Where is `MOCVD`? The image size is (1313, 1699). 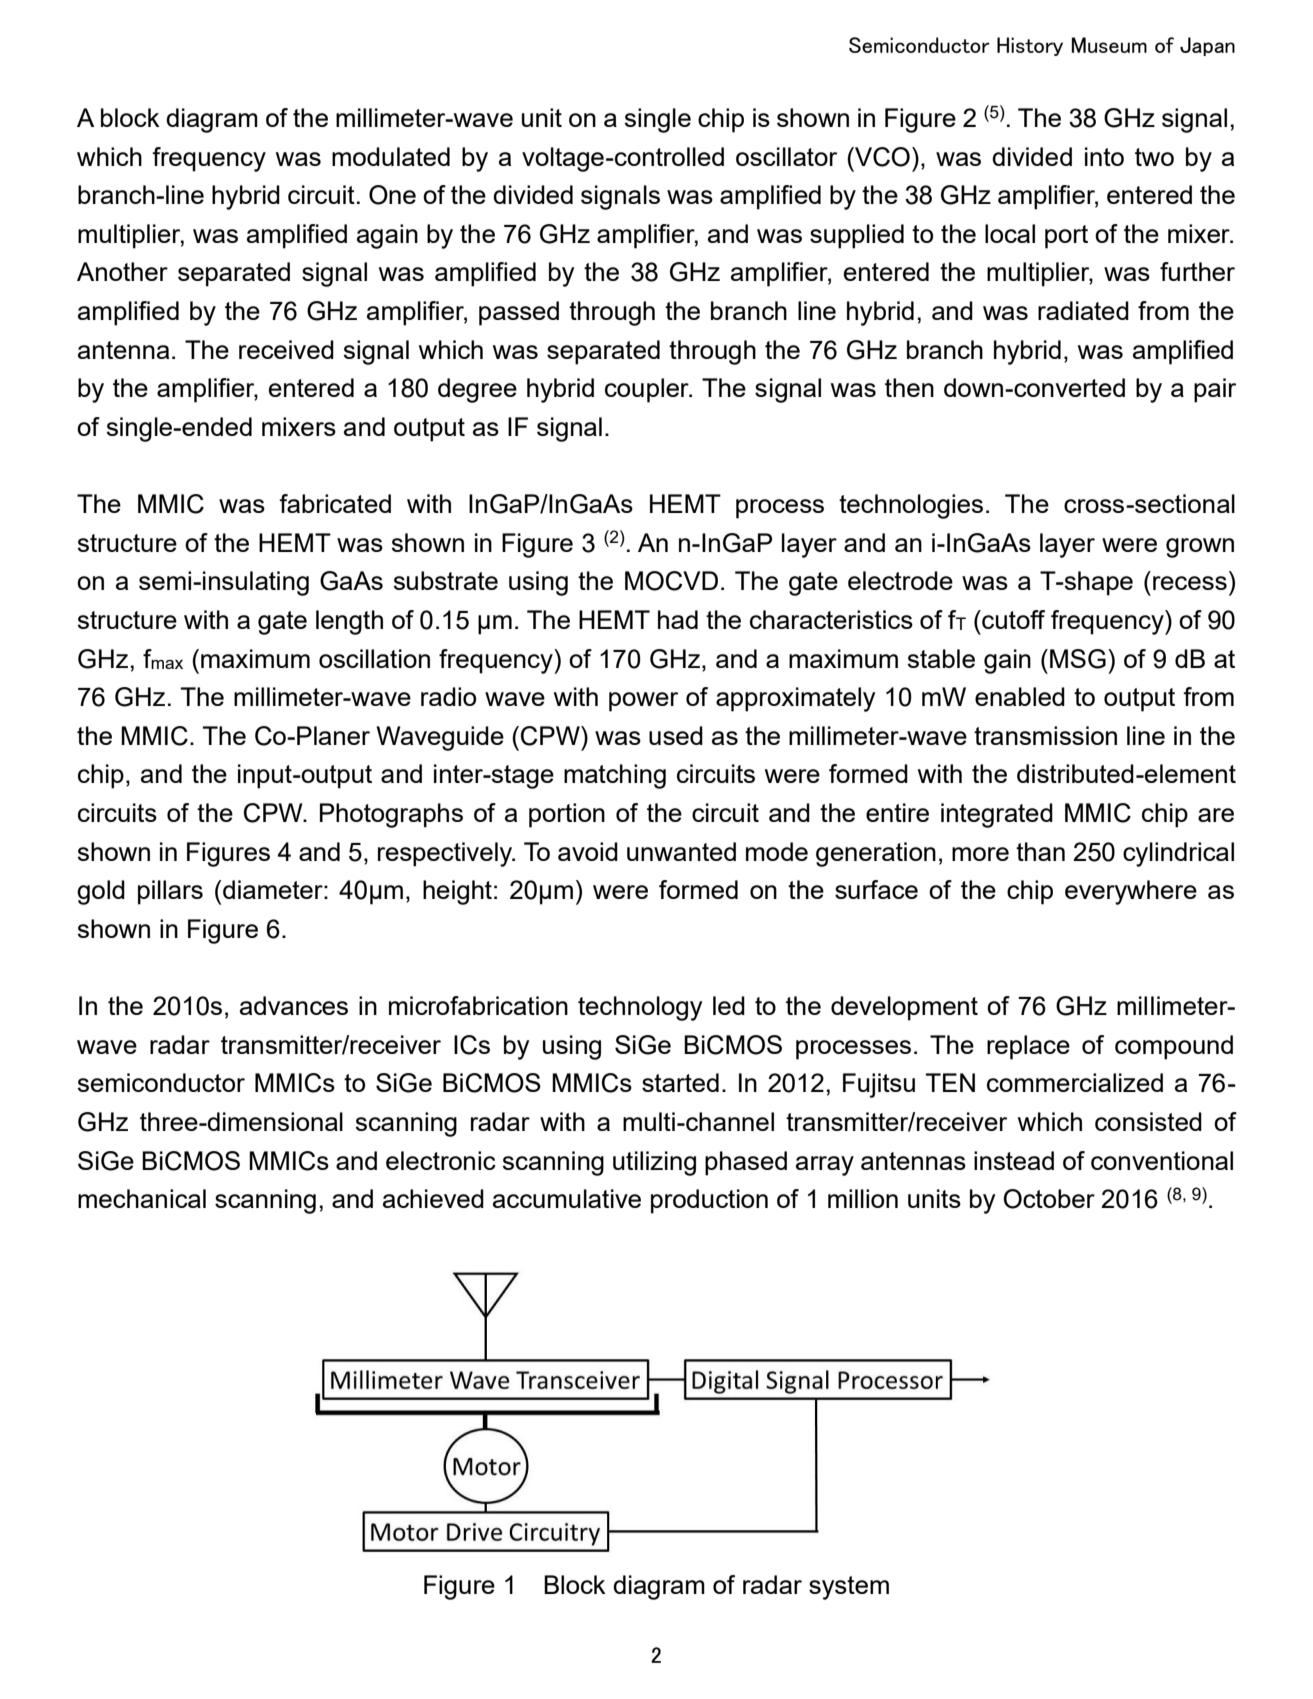
MOCVD is located at coordinates (671, 581).
